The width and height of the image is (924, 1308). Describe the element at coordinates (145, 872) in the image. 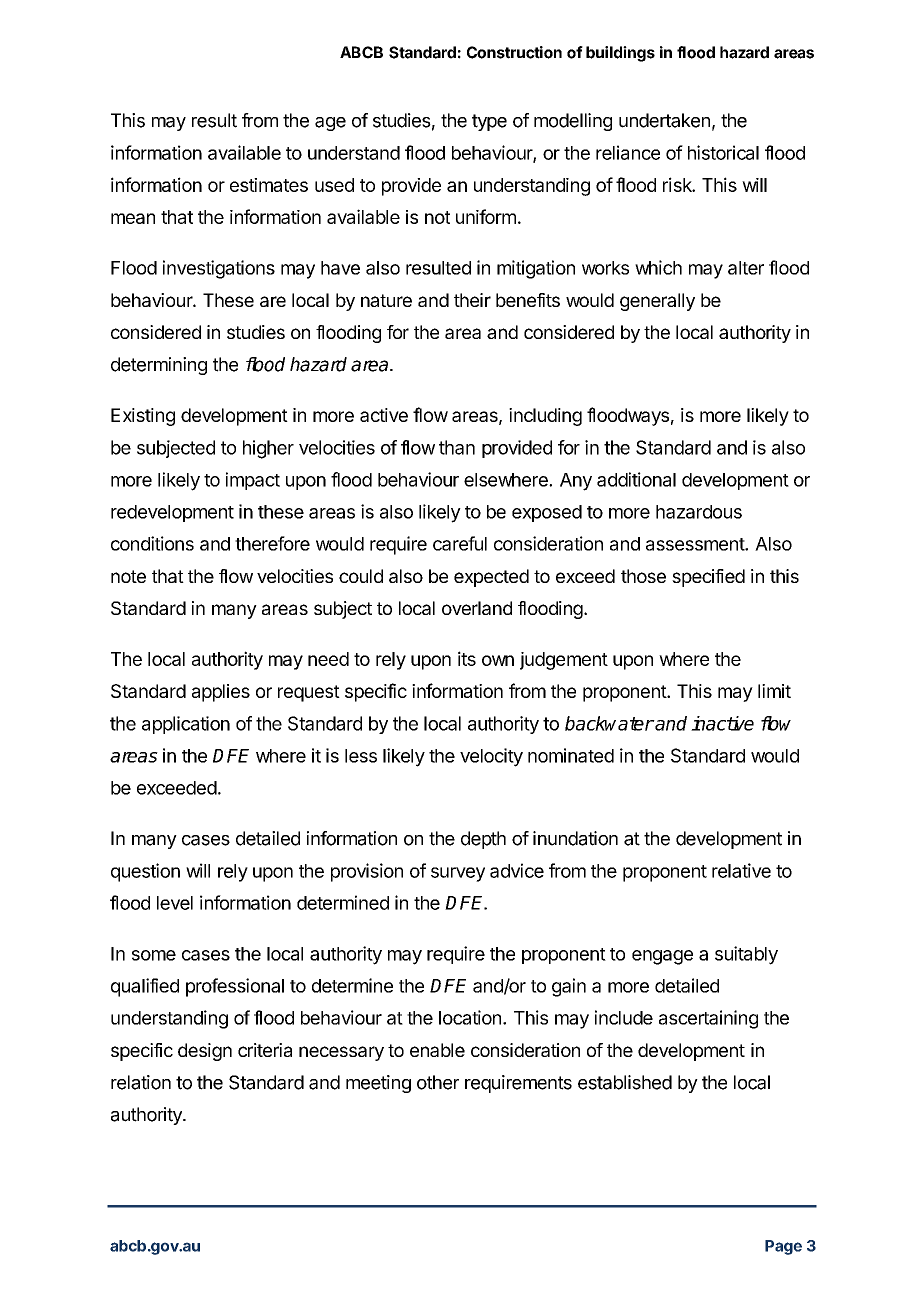

I see `question` at that location.
